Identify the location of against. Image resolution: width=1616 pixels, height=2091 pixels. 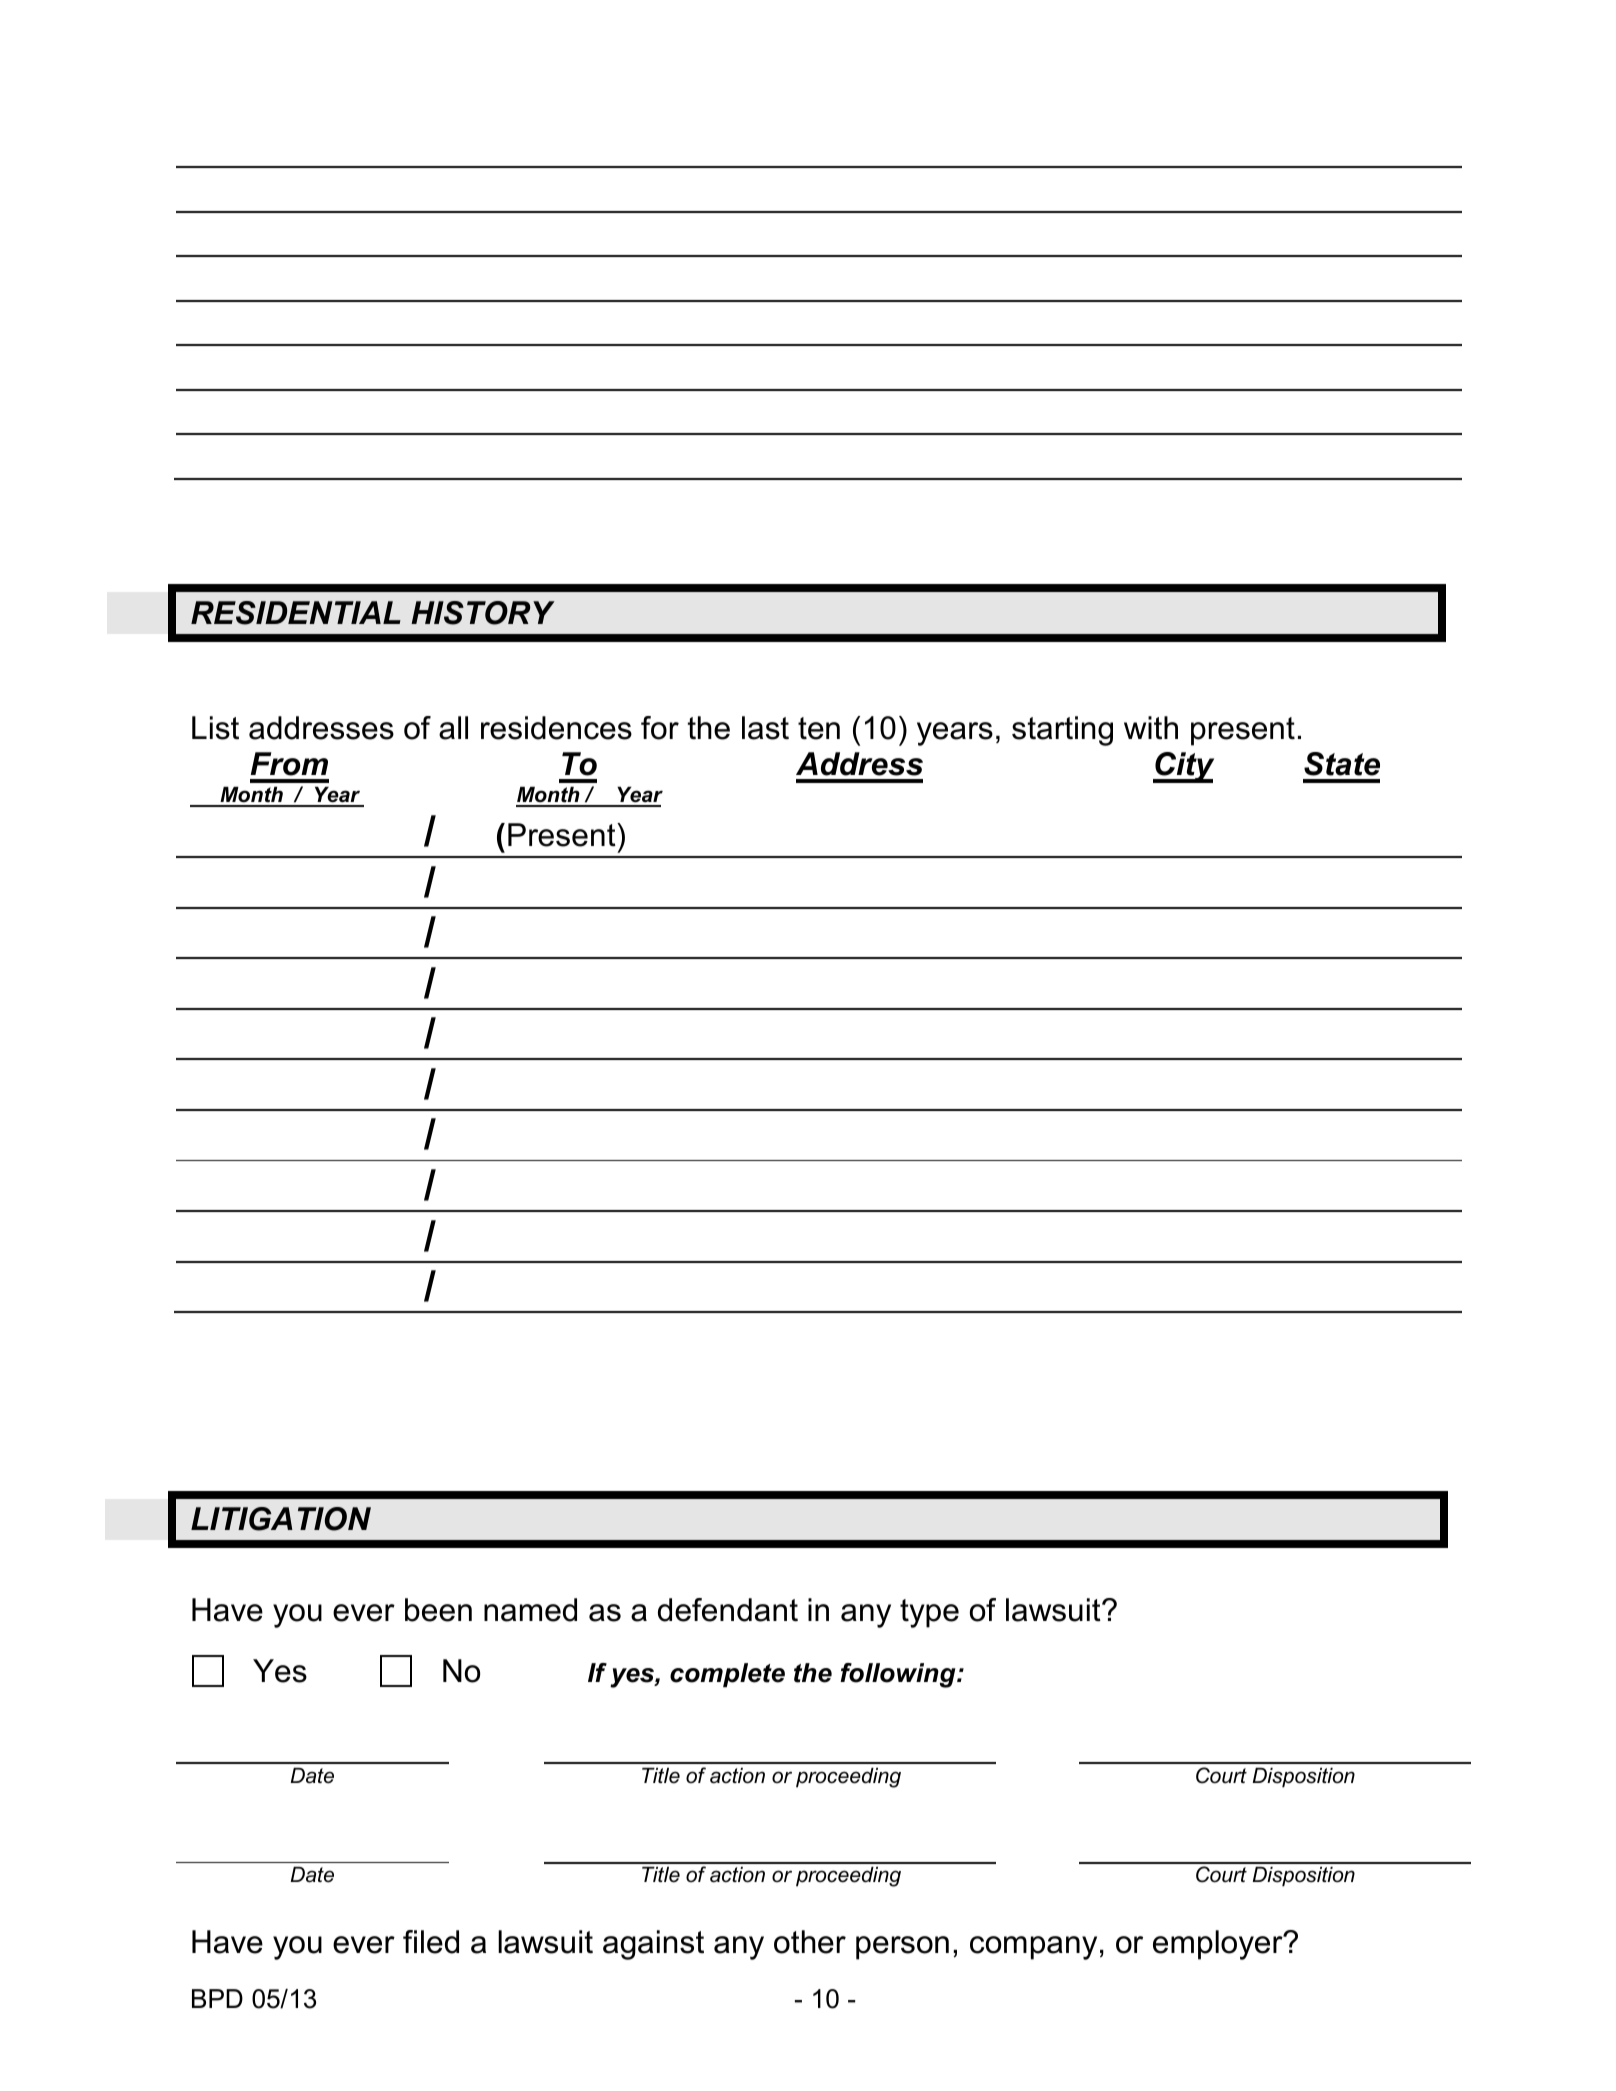
(653, 1945).
